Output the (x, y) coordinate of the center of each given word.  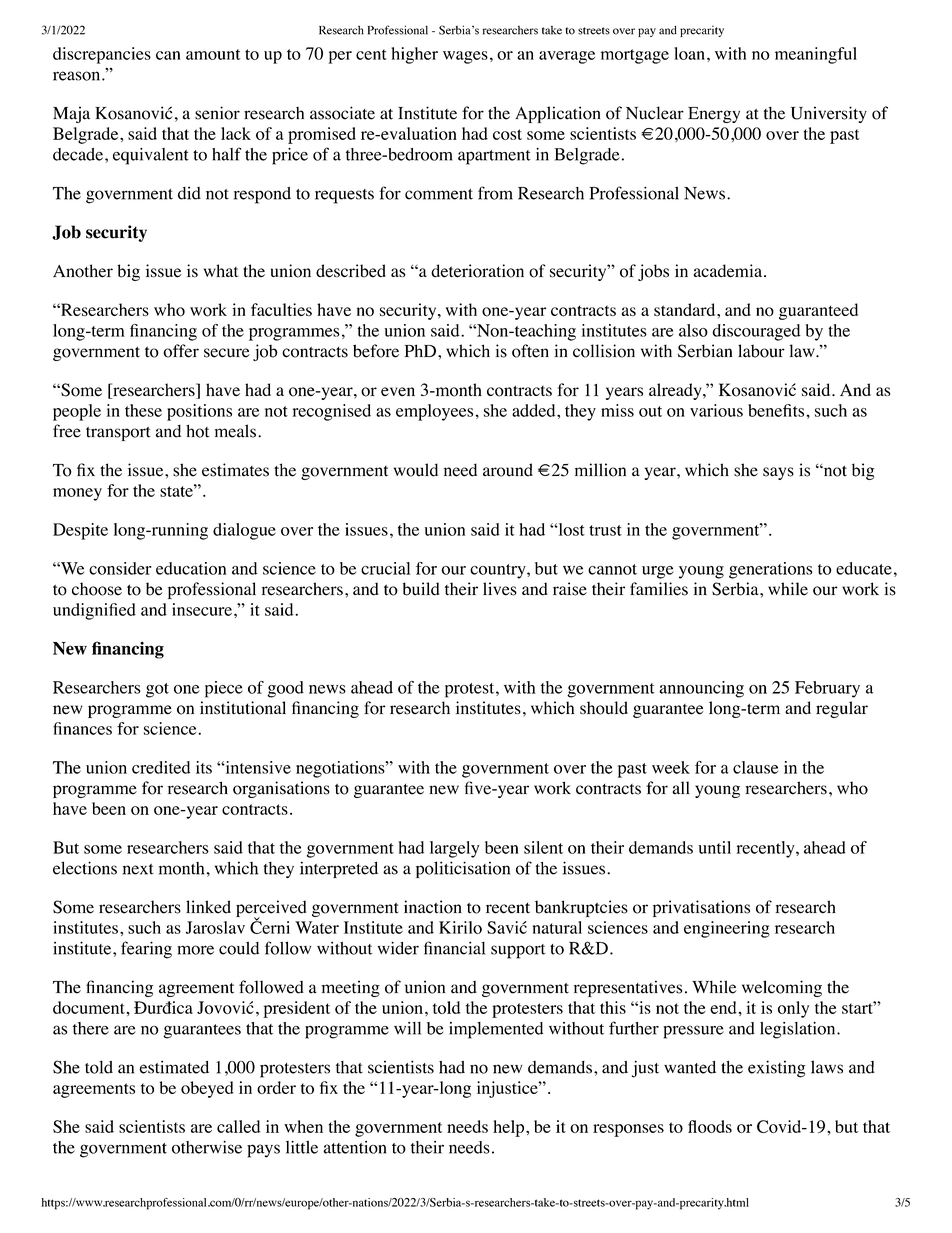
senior (217, 113)
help (508, 1128)
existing (776, 1069)
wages (465, 57)
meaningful (816, 55)
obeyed (207, 1089)
